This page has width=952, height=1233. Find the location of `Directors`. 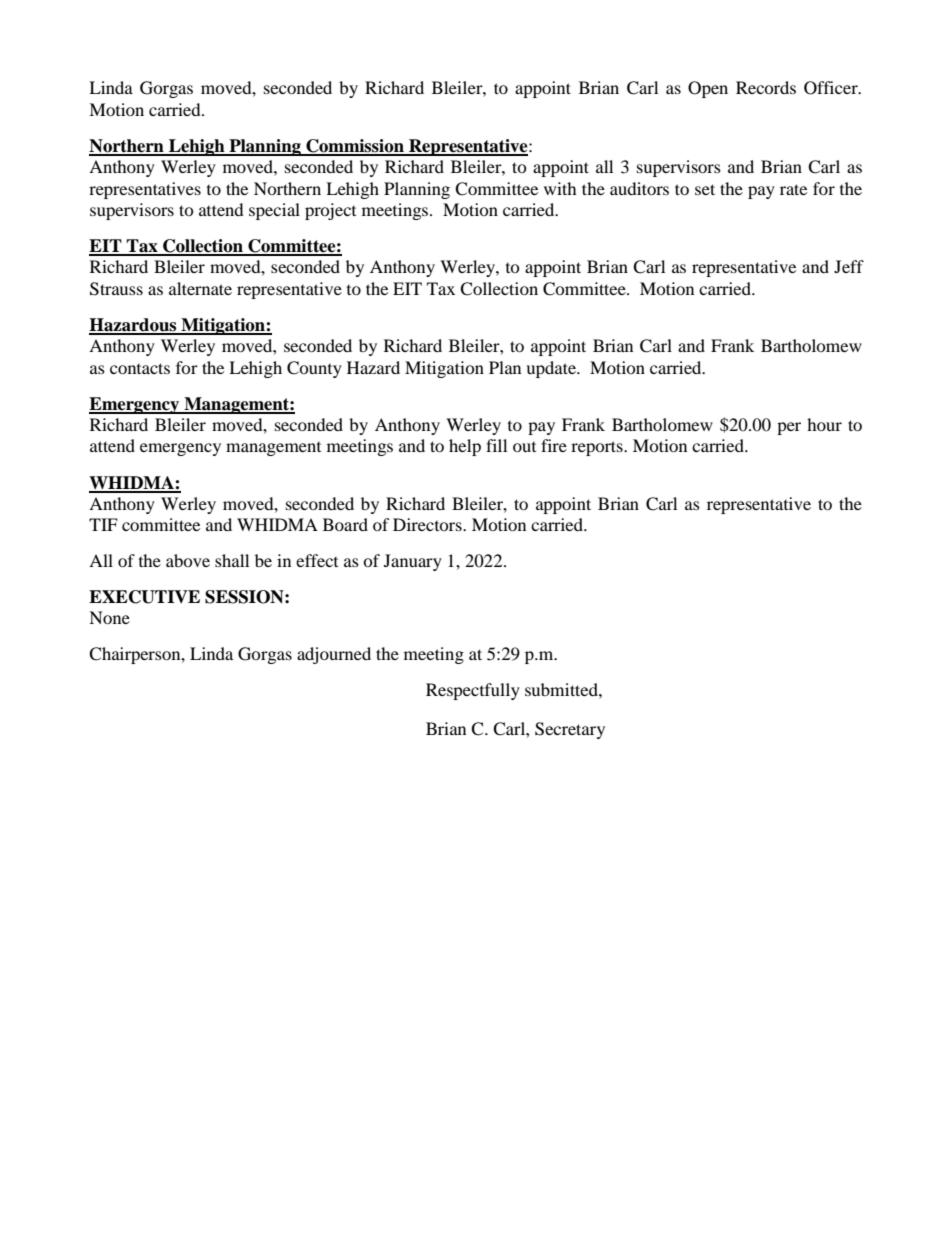

Directors is located at coordinates (428, 524).
